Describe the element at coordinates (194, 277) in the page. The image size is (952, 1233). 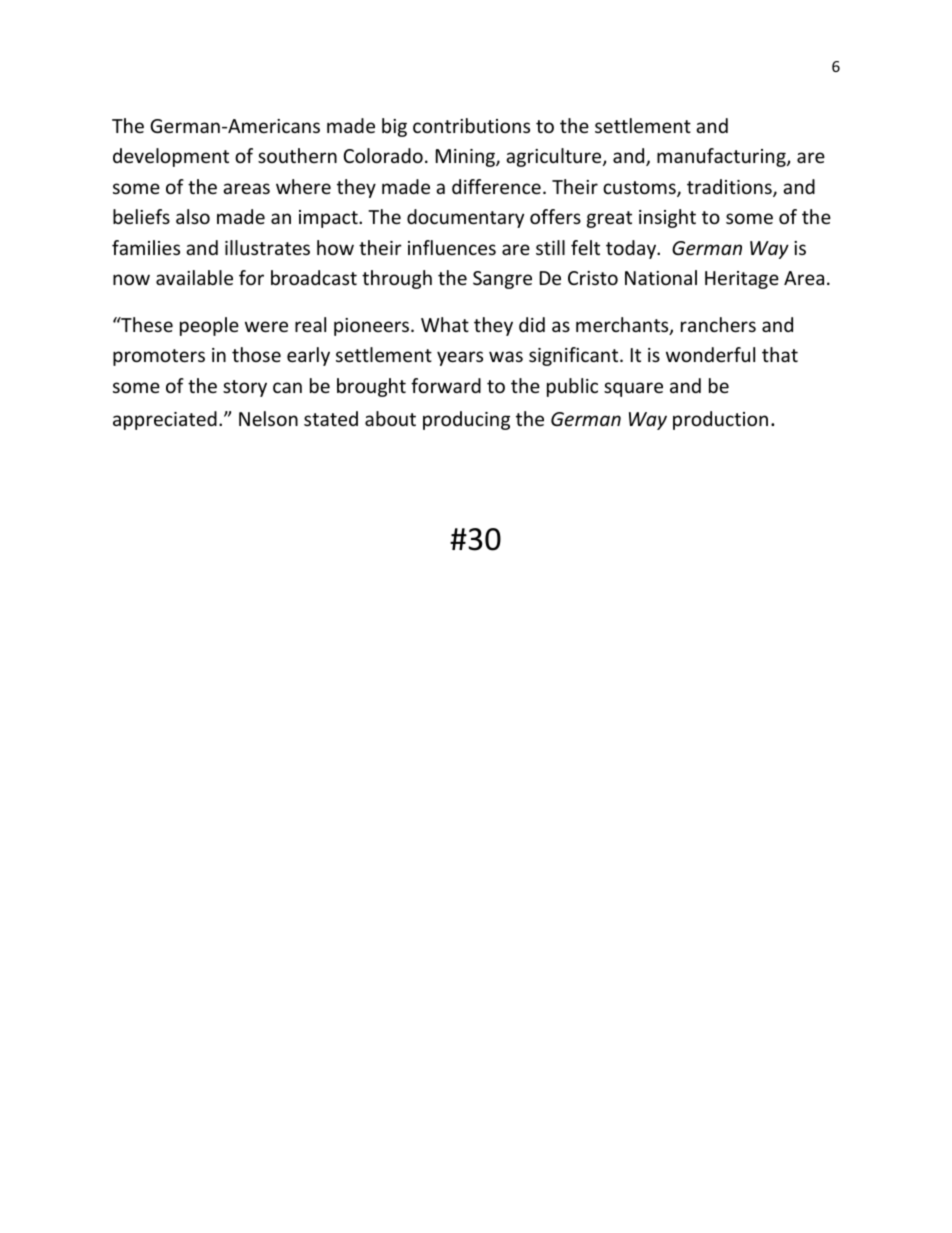
I see `available` at that location.
